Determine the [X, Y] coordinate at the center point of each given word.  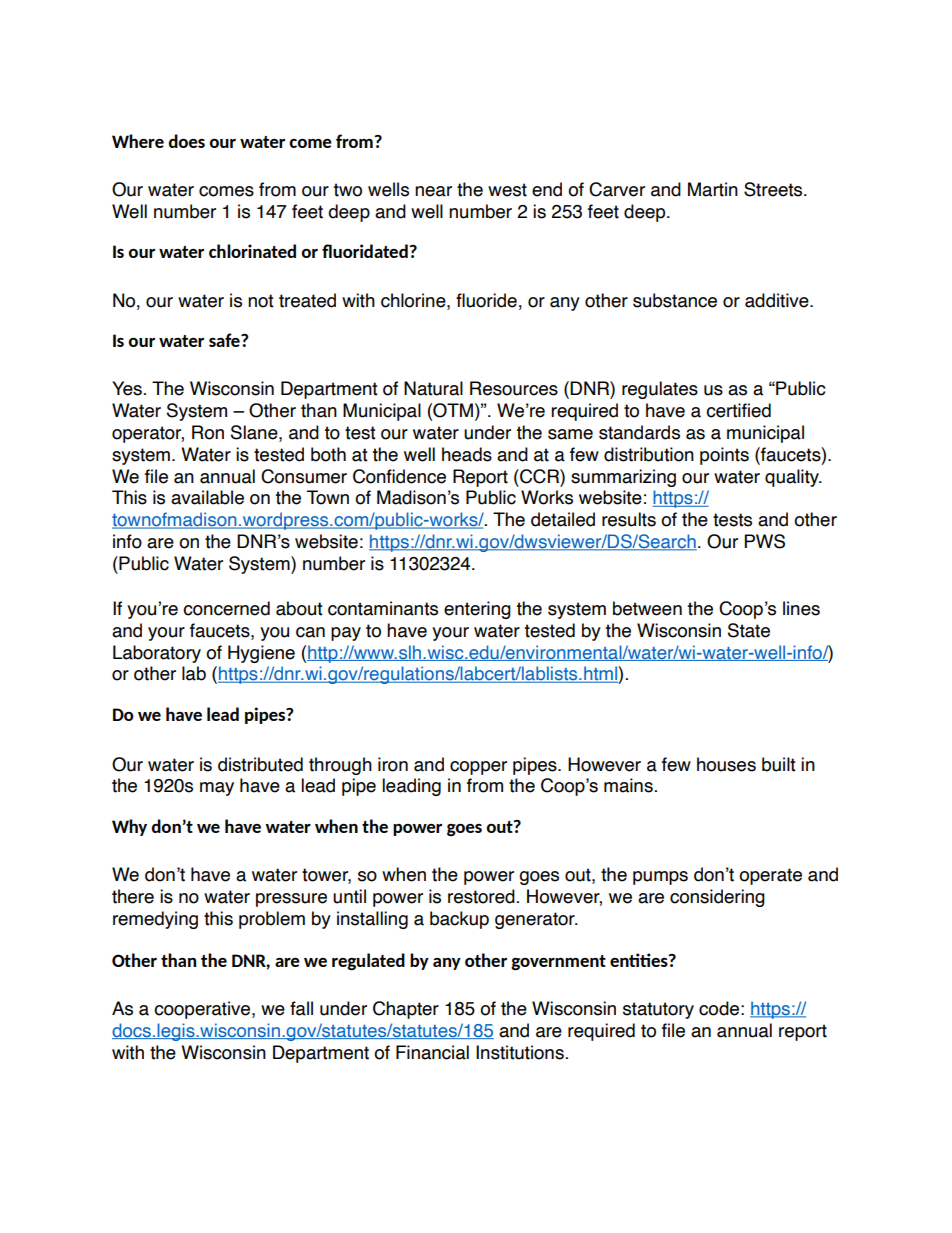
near [433, 191]
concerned [226, 608]
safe [225, 340]
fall [301, 1008]
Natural [433, 388]
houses [726, 764]
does [187, 141]
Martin [713, 189]
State [749, 630]
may [217, 789]
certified [738, 410]
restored [481, 896]
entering [477, 610]
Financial [432, 1052]
